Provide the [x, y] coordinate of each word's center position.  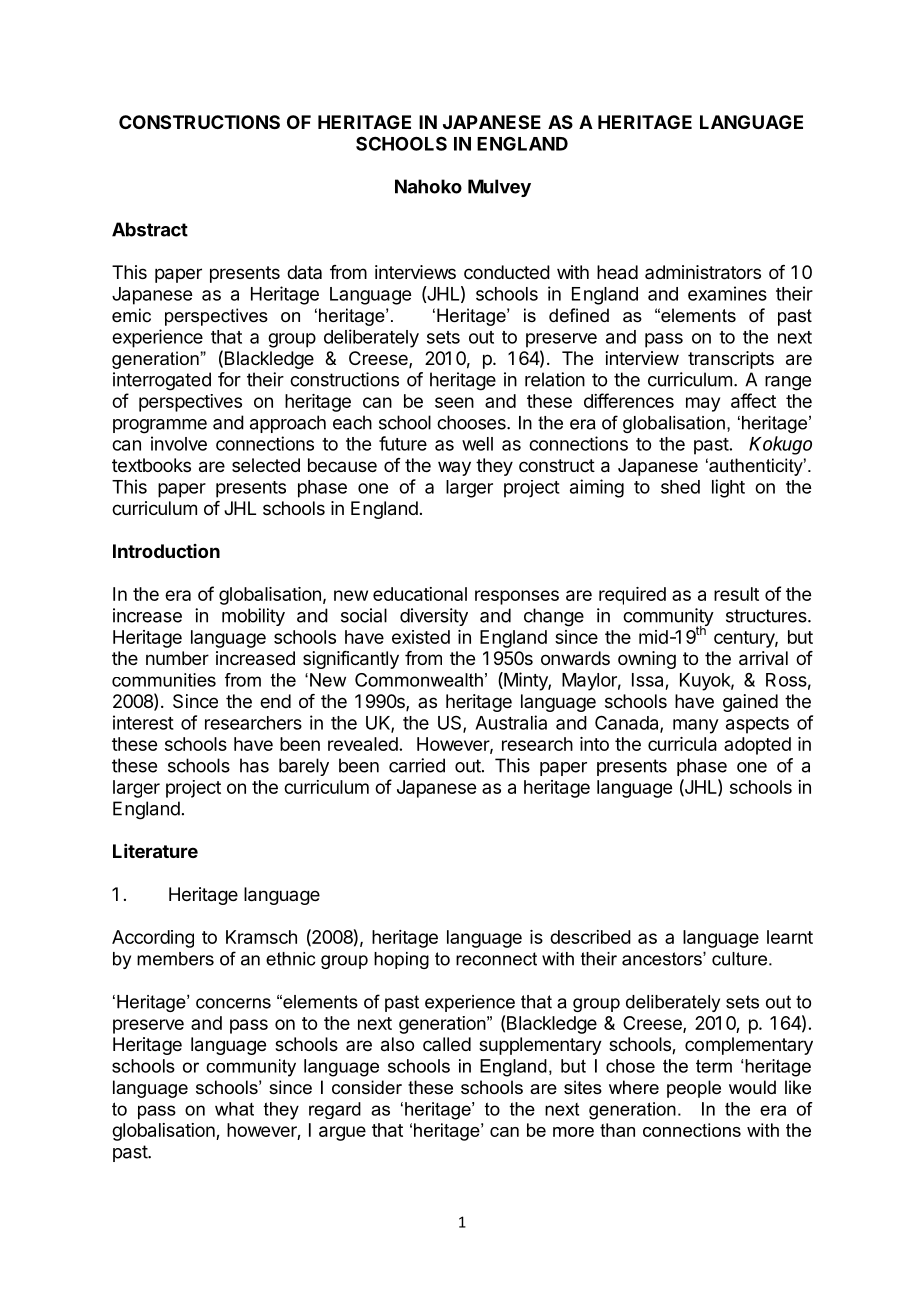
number [177, 658]
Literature [155, 851]
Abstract [150, 229]
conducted [507, 272]
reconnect [496, 959]
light [728, 488]
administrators [703, 272]
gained [750, 703]
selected [266, 465]
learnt [790, 937]
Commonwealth [419, 680]
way [454, 468]
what [234, 1109]
